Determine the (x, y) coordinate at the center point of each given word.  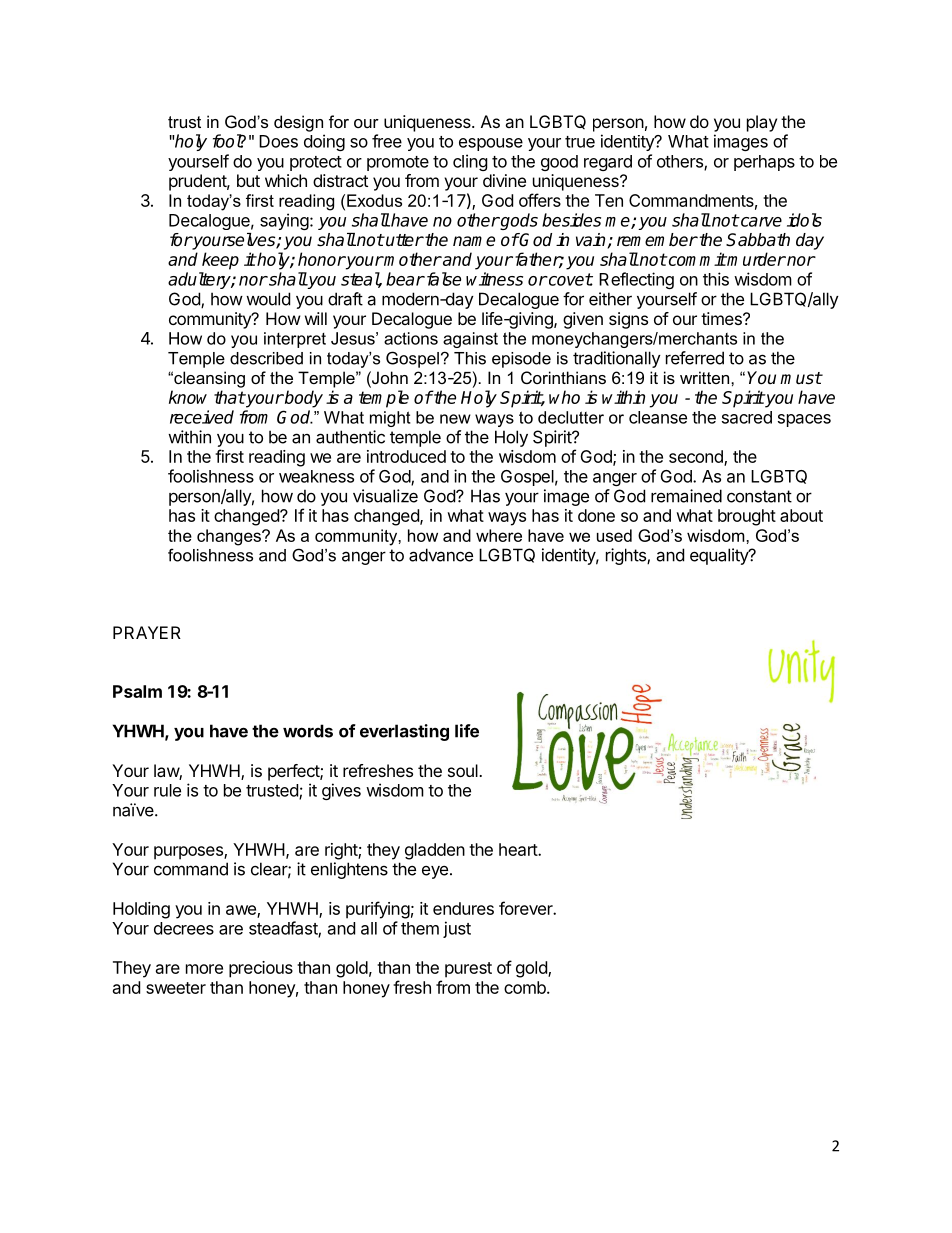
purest (468, 970)
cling (470, 162)
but (248, 180)
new (455, 419)
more (204, 969)
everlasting (404, 732)
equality (720, 556)
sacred (747, 417)
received (202, 417)
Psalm (137, 691)
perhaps (764, 163)
